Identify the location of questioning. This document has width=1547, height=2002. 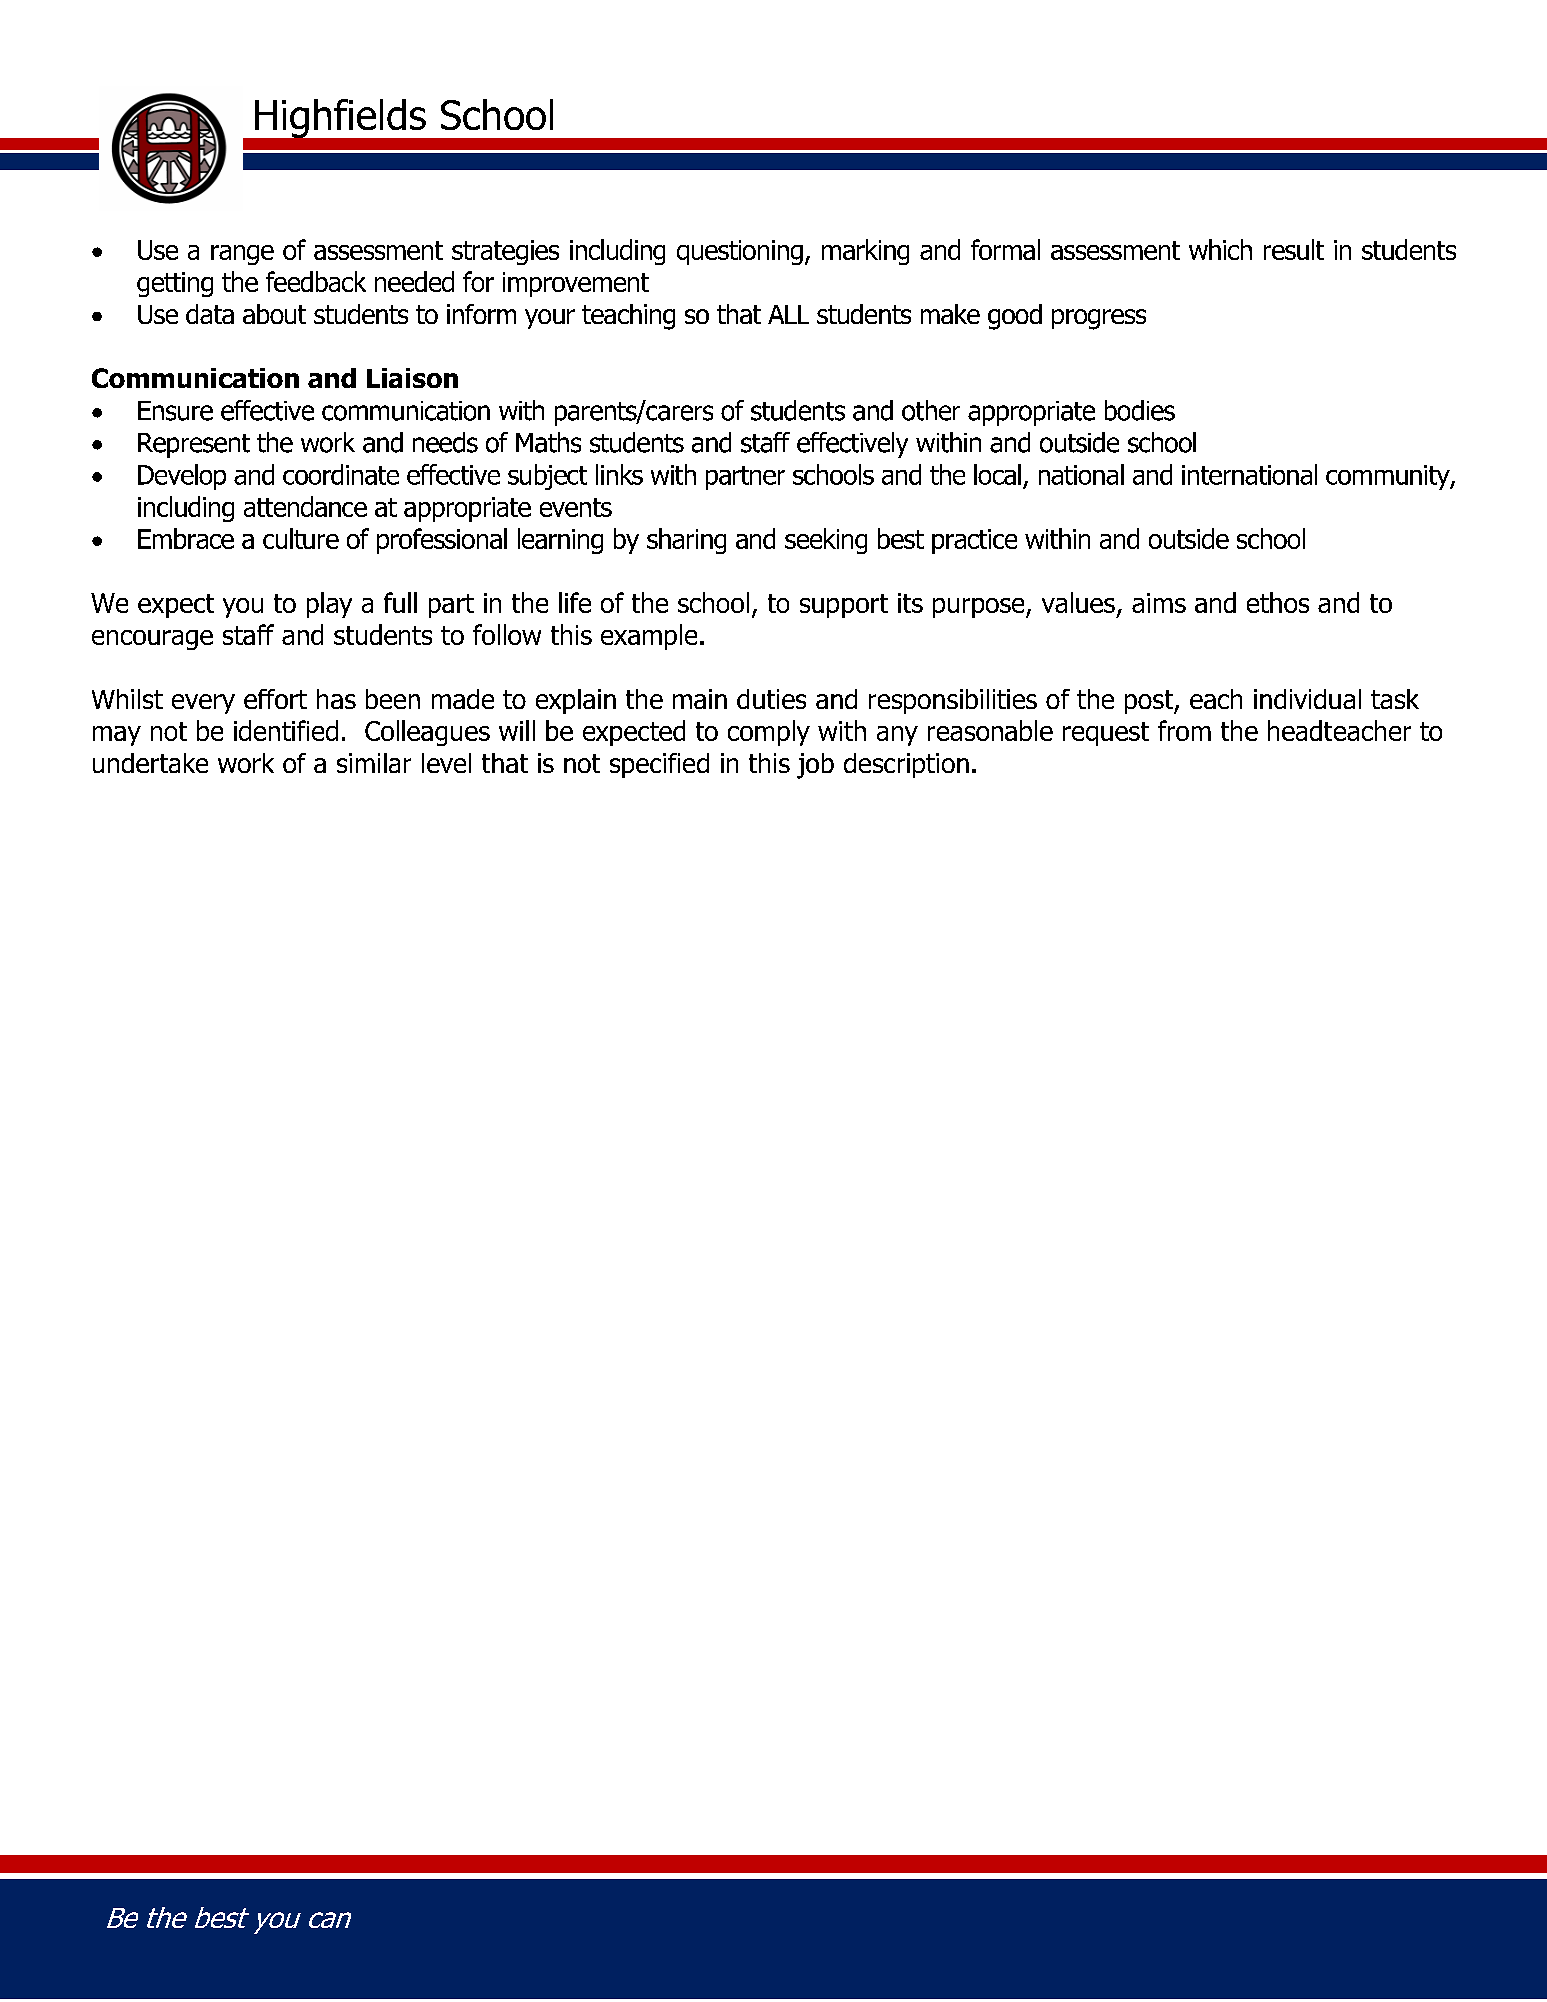
(740, 252).
